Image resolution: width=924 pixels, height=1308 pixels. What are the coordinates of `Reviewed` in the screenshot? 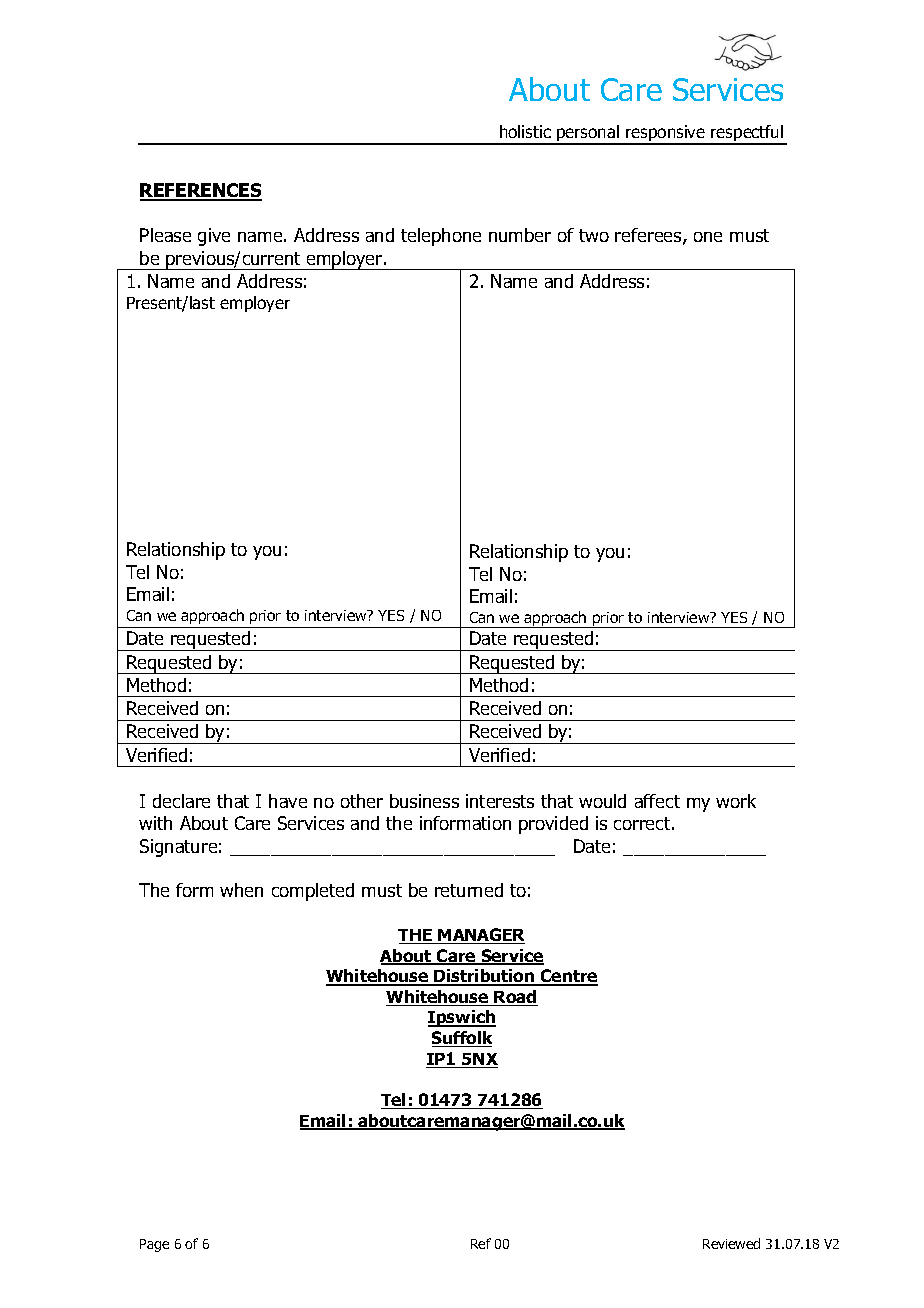 It's located at (731, 1243).
